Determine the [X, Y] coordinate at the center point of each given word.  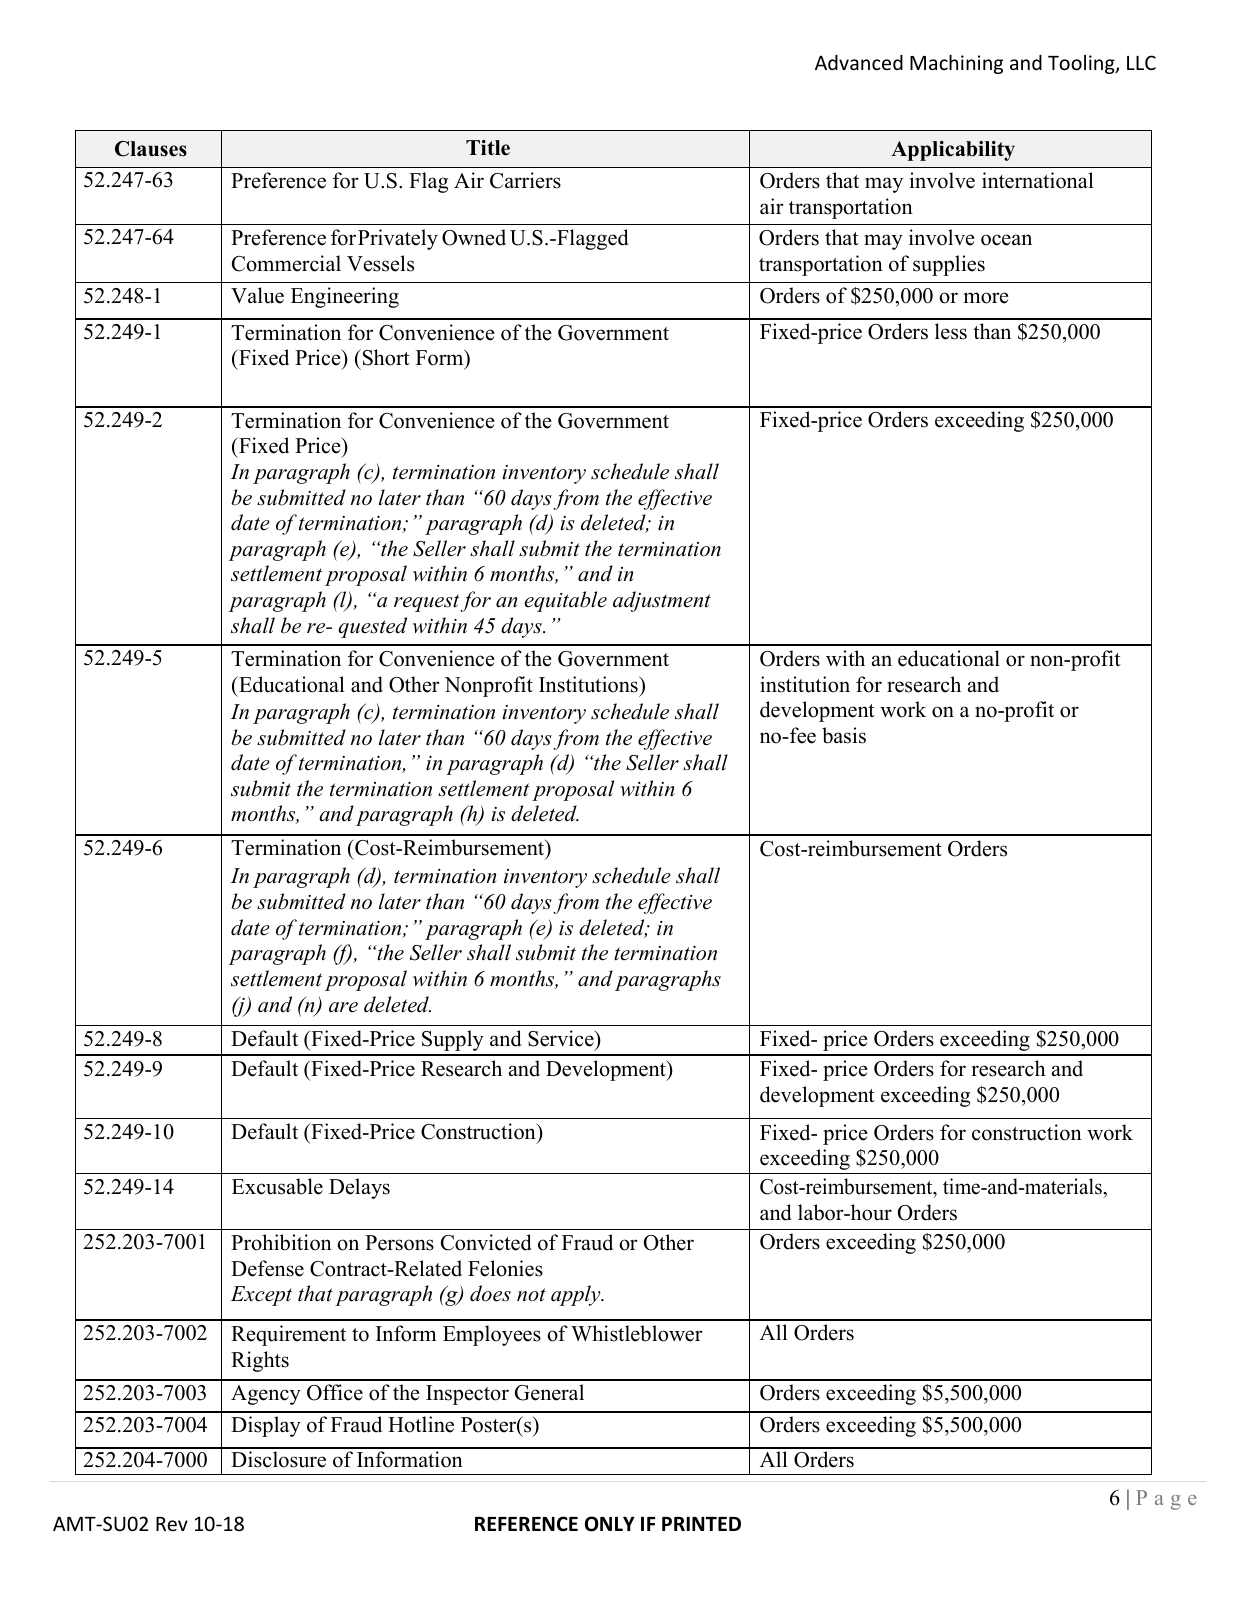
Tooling [1082, 64]
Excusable [277, 1186]
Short [385, 357]
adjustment [662, 601]
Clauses [151, 149]
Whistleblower [636, 1333]
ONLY [610, 1524]
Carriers [525, 180]
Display [266, 1426]
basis [844, 735]
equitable [565, 601]
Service [562, 1038]
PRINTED [701, 1524]
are [343, 1007]
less [951, 331]
